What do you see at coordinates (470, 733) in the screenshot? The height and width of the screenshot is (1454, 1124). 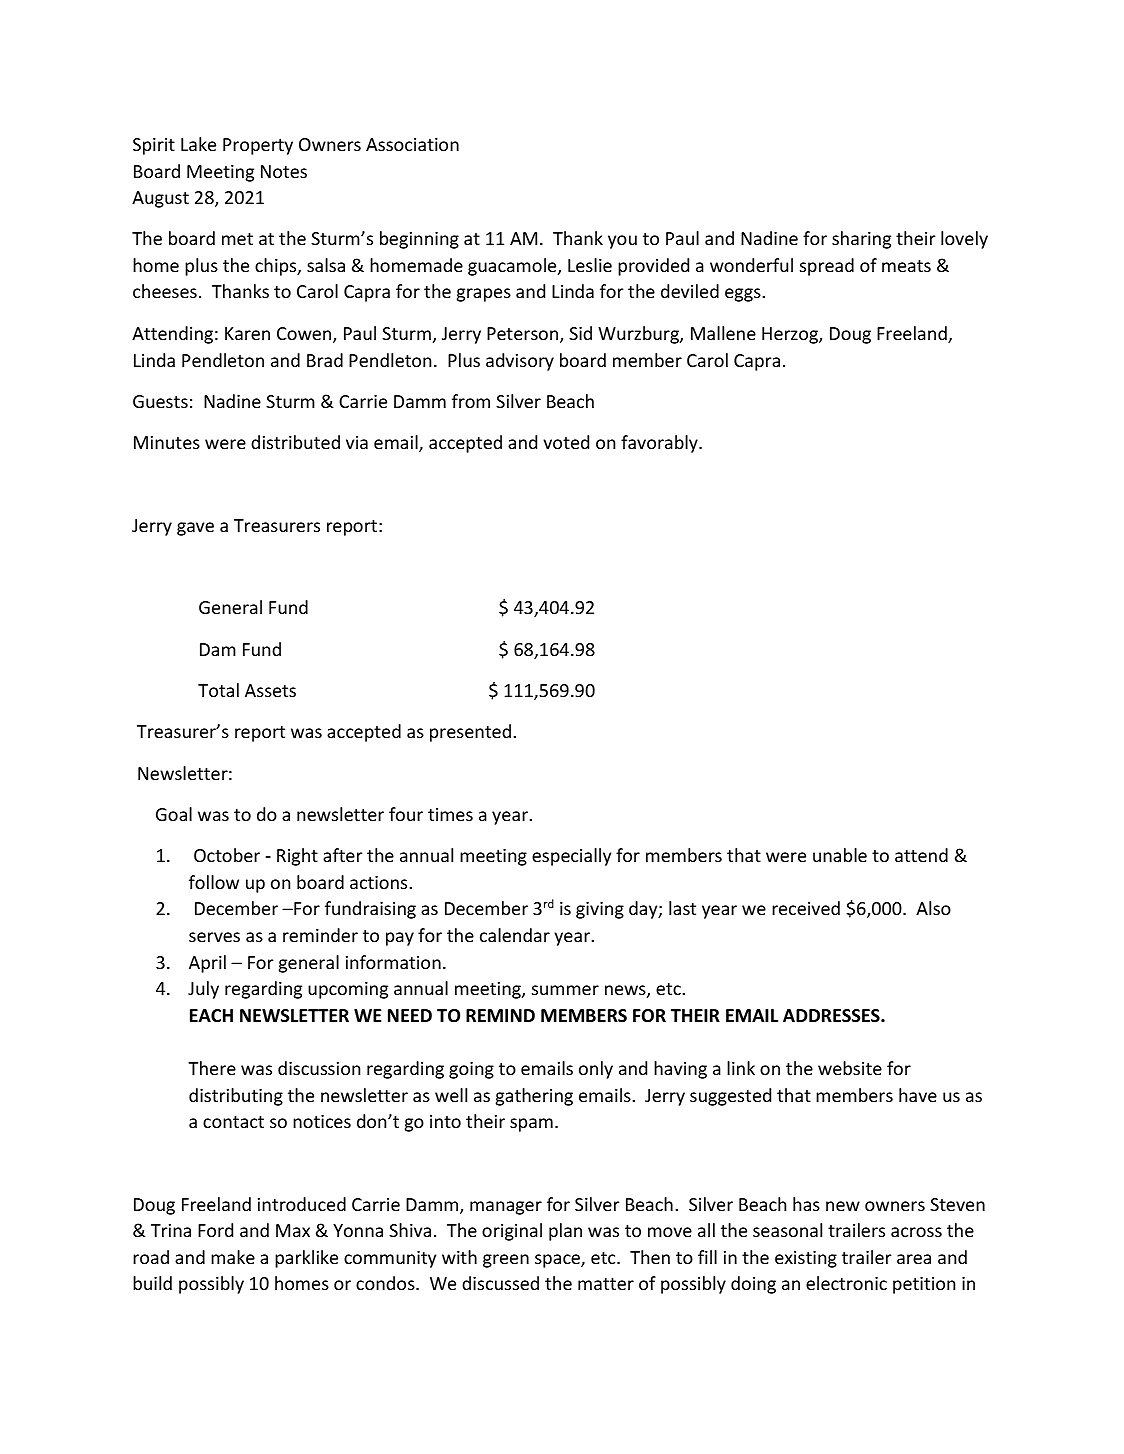 I see `presented` at bounding box center [470, 733].
